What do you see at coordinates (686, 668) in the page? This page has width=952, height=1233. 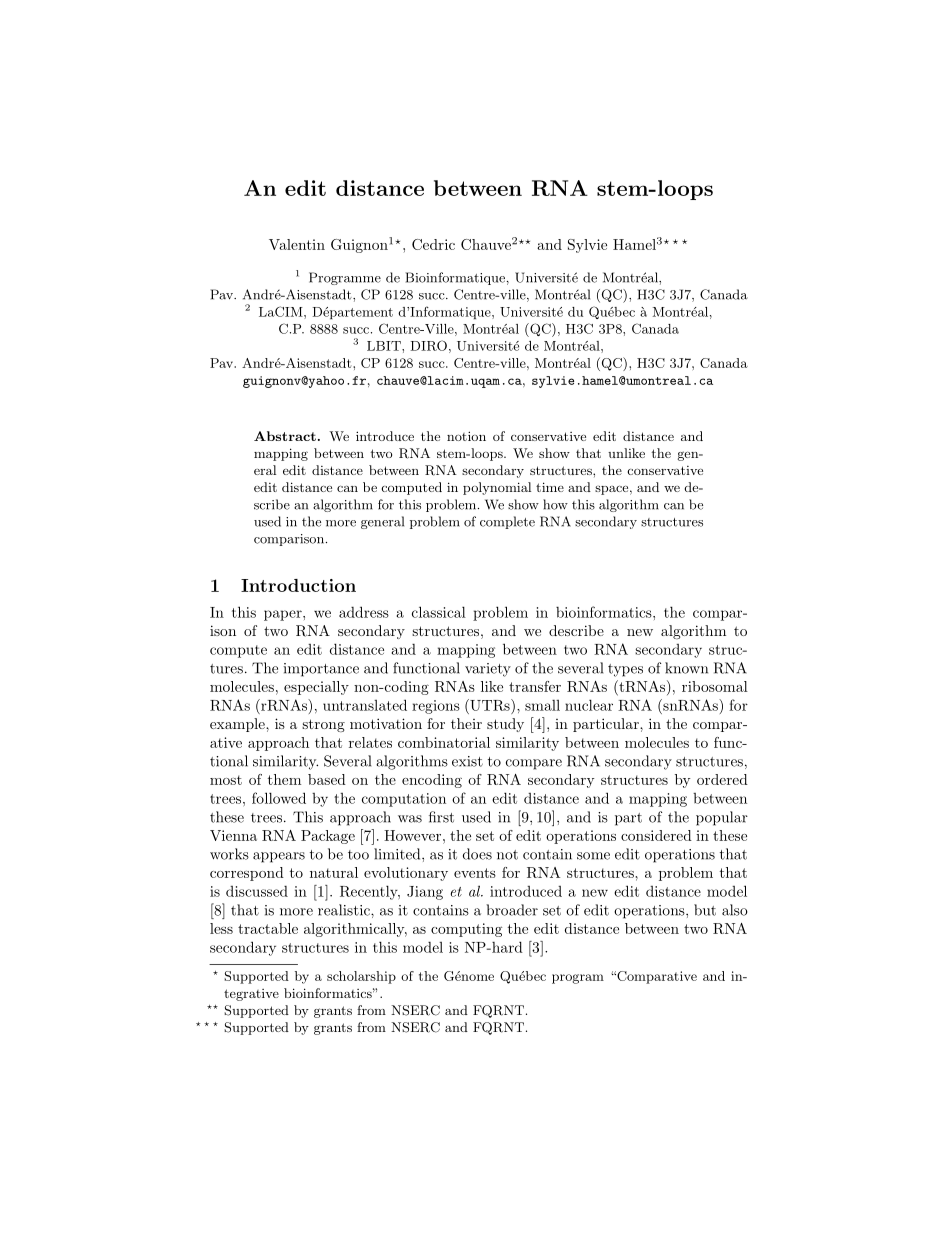 I see `known` at bounding box center [686, 668].
